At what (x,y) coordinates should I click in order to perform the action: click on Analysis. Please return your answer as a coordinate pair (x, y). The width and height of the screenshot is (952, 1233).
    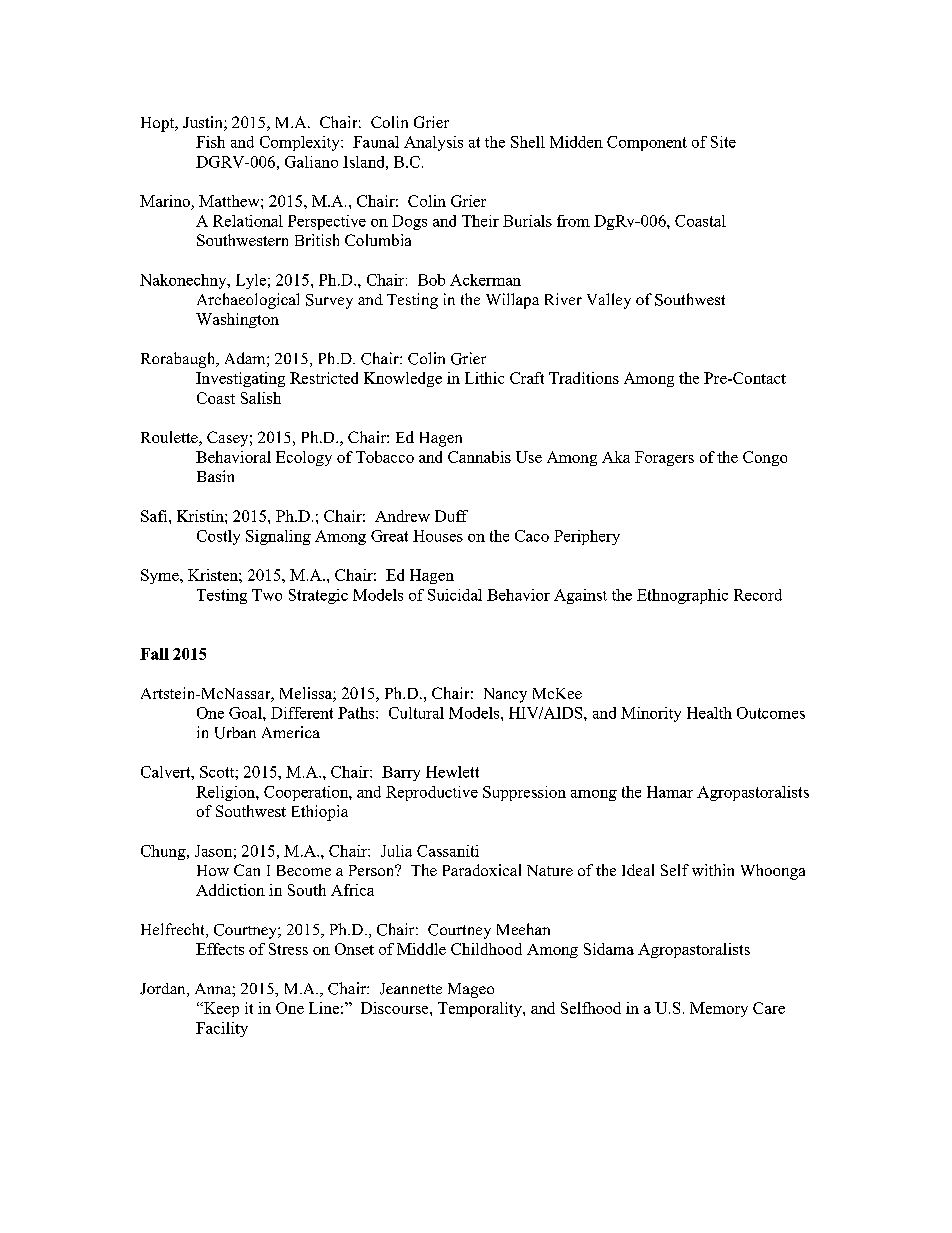
    Looking at the image, I should click on (433, 143).
